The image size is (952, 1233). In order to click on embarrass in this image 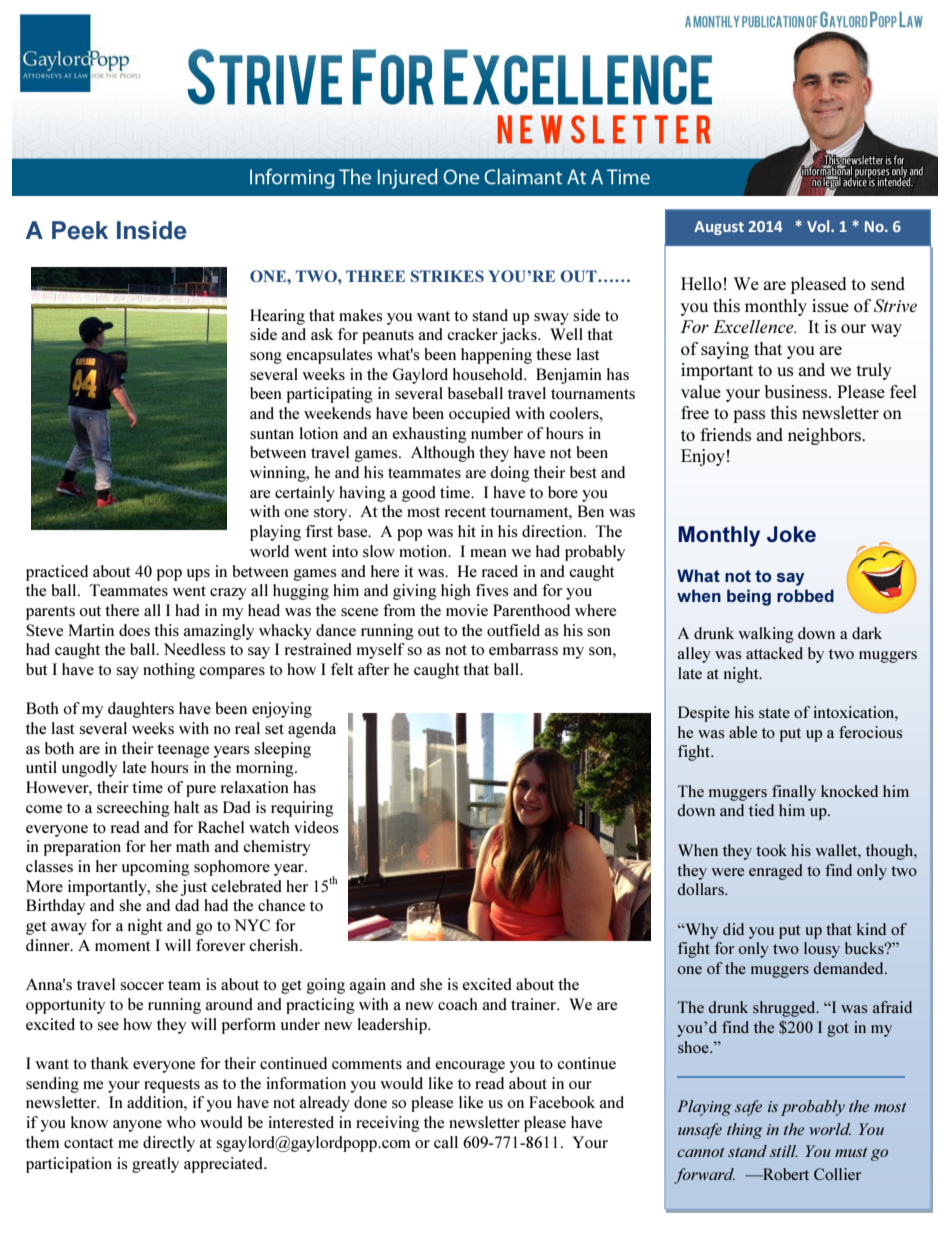, I will do `click(523, 649)`.
